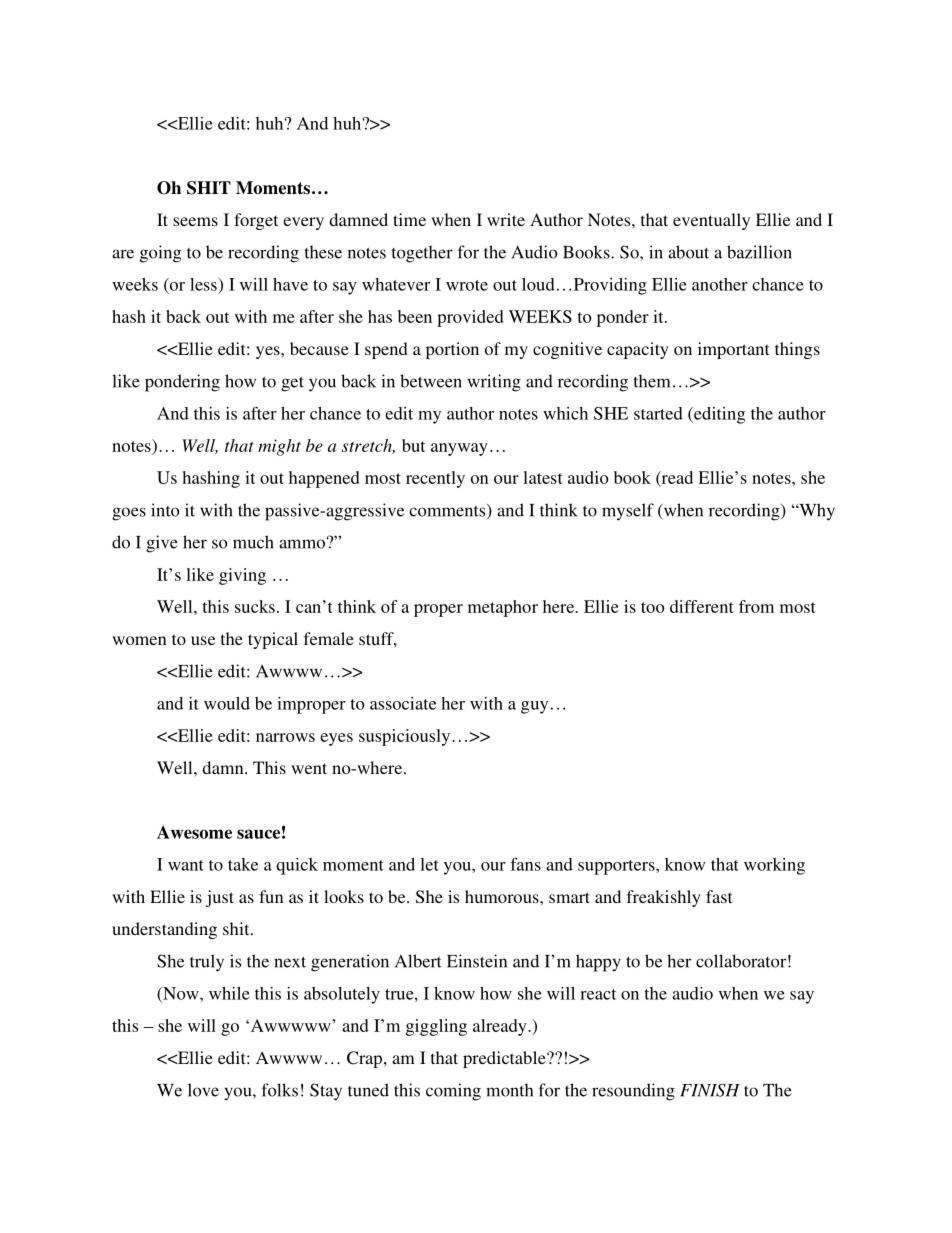 The width and height of the image is (952, 1233). What do you see at coordinates (710, 1090) in the image?
I see `FINISH` at bounding box center [710, 1090].
